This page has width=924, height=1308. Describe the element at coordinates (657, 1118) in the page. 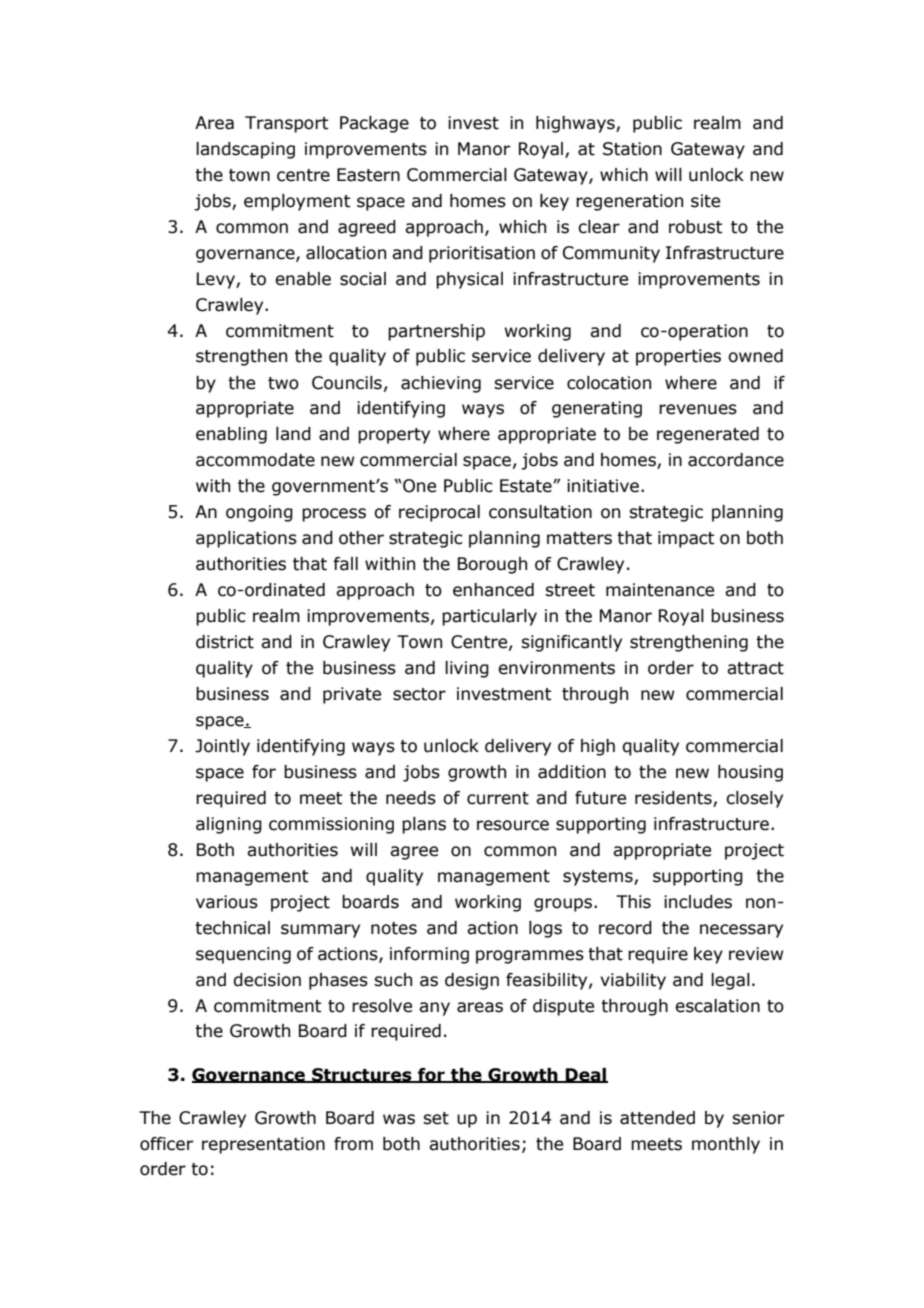

I see `attended` at that location.
